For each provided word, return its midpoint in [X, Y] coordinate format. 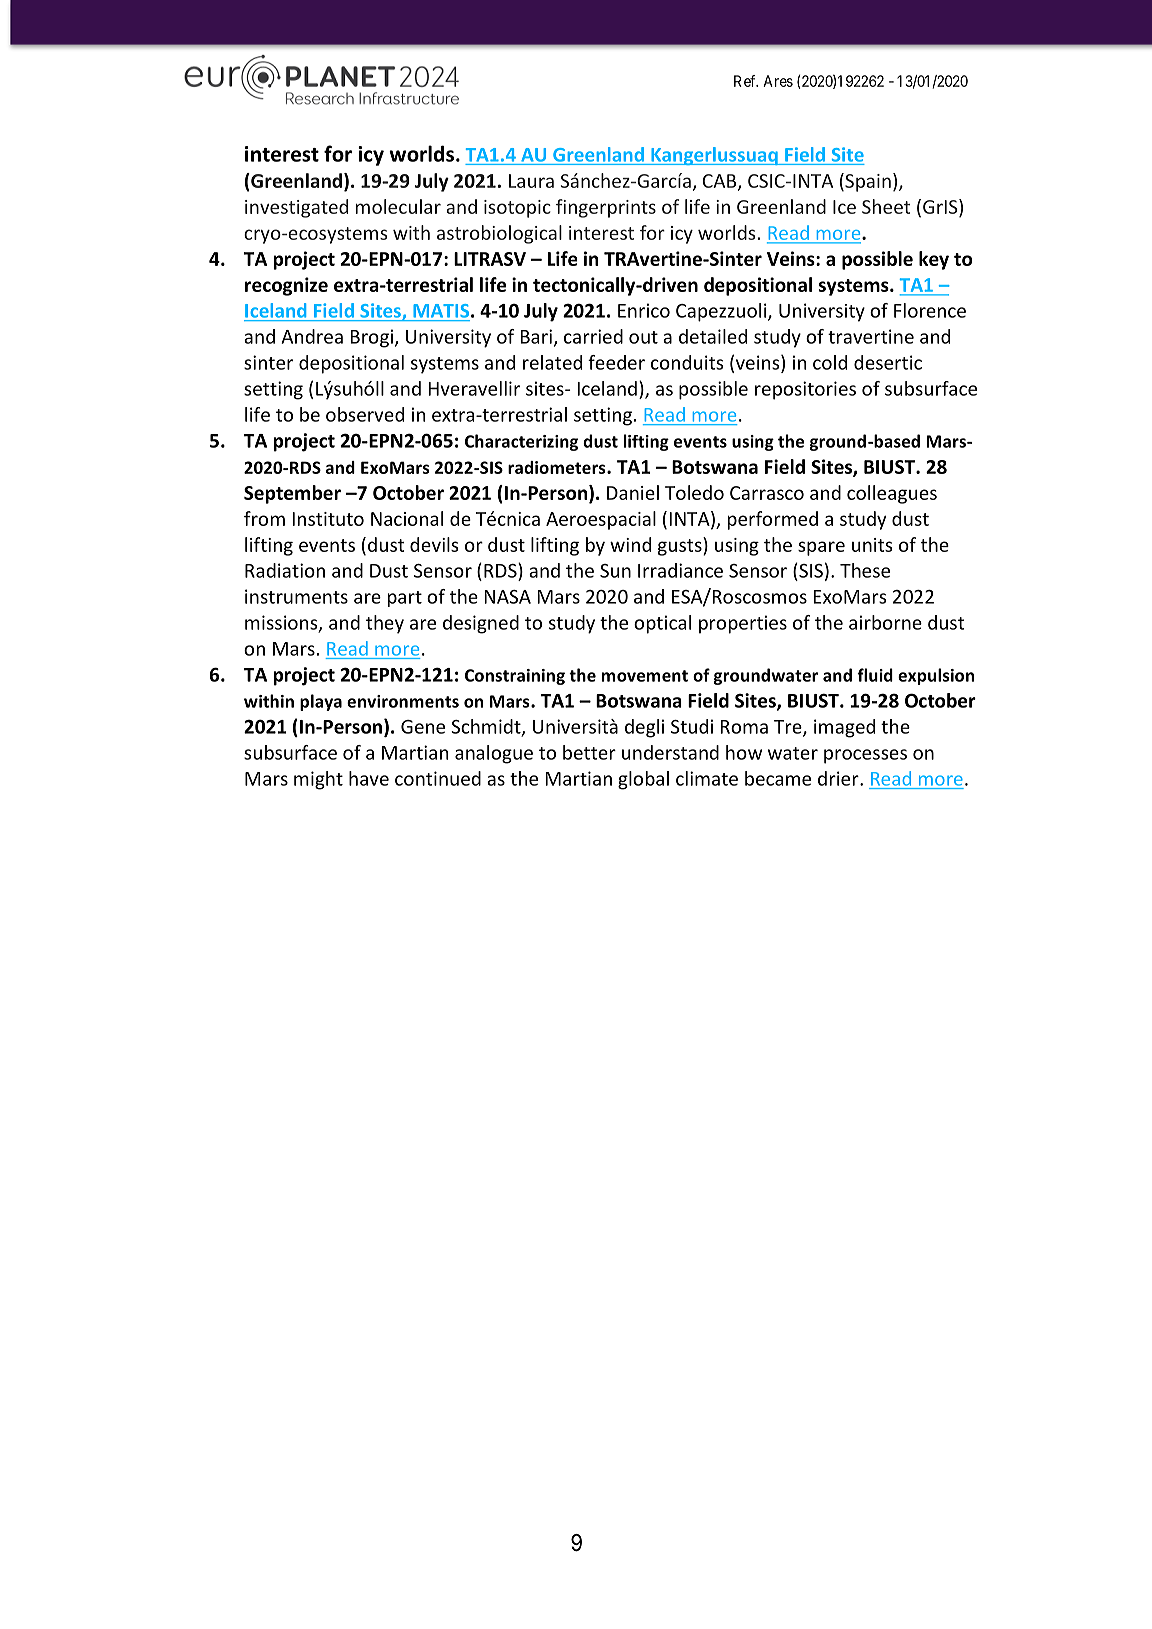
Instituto [328, 519]
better [589, 752]
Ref [746, 81]
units [872, 545]
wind [630, 544]
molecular [398, 206]
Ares [778, 81]
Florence [930, 310]
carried [593, 336]
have [369, 778]
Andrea [312, 336]
